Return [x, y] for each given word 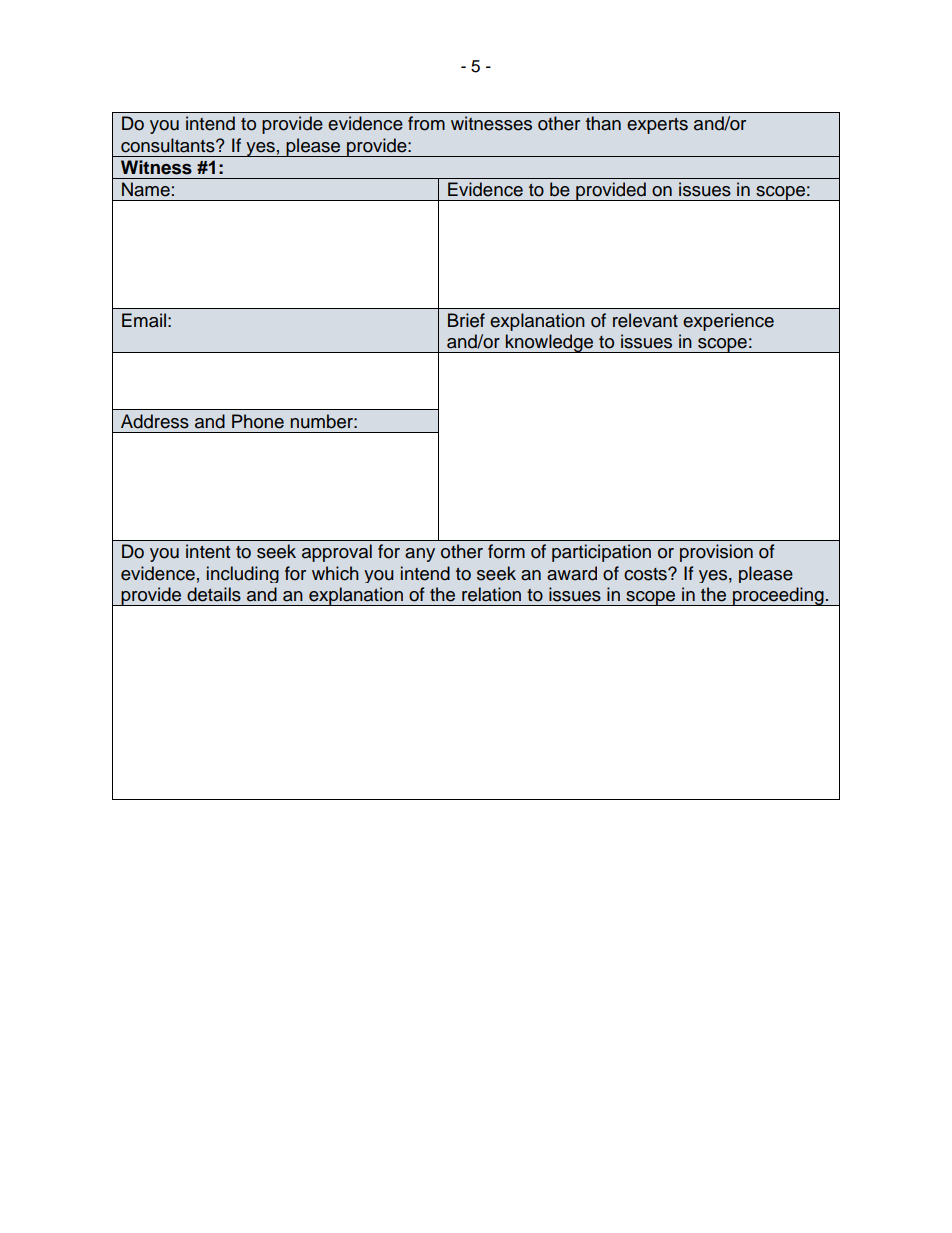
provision [716, 553]
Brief [466, 320]
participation [601, 553]
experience [728, 322]
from [426, 123]
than [603, 123]
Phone [258, 421]
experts [657, 126]
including [243, 574]
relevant [645, 320]
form [506, 551]
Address [155, 421]
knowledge [550, 343]
